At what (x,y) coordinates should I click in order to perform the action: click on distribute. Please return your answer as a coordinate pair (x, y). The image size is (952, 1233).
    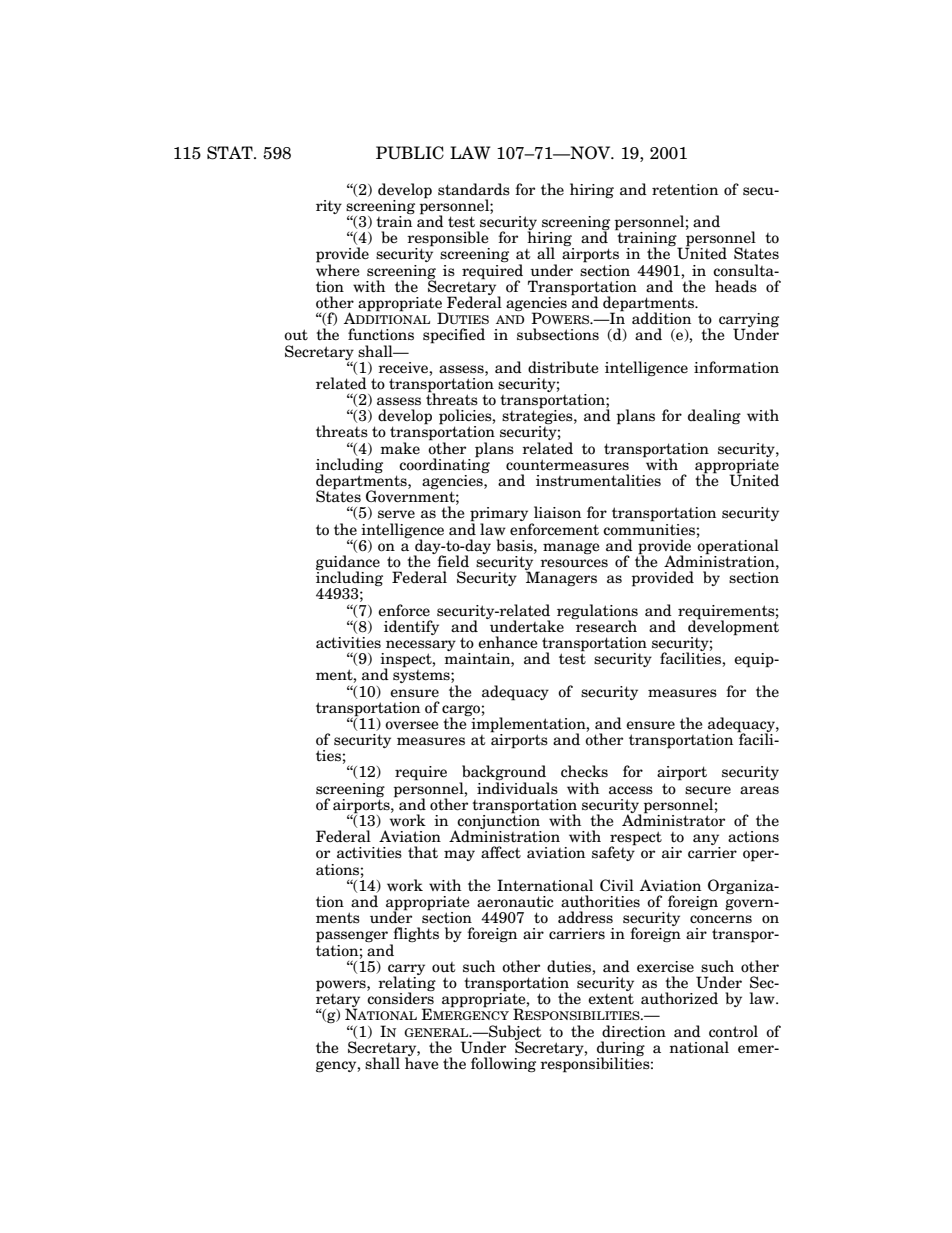
    Looking at the image, I should click on (563, 367).
